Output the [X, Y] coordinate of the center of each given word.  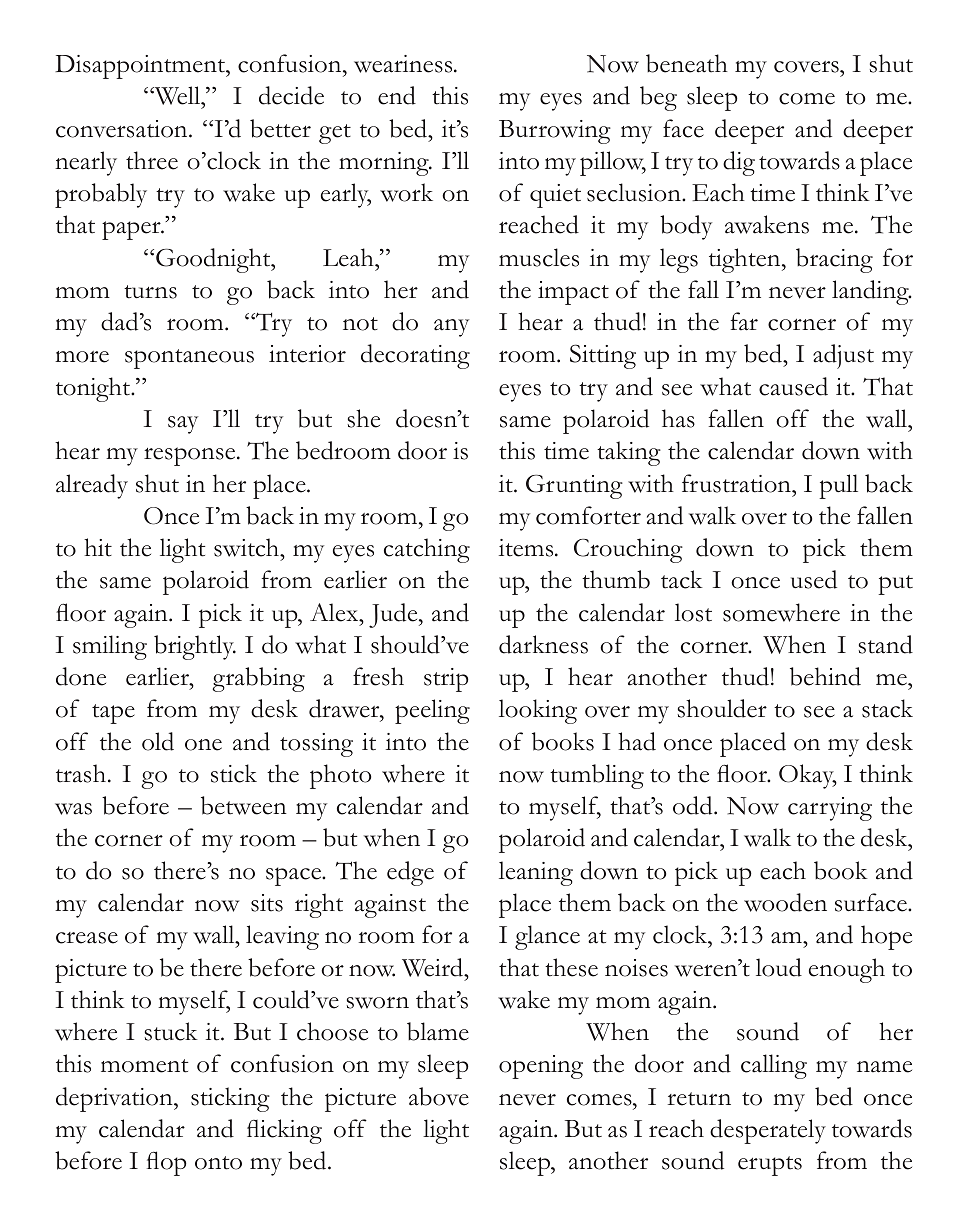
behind [825, 676]
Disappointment [141, 67]
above [439, 1096]
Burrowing [555, 132]
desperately [768, 1131]
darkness [543, 644]
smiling [110, 647]
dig [739, 163]
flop [167, 1163]
